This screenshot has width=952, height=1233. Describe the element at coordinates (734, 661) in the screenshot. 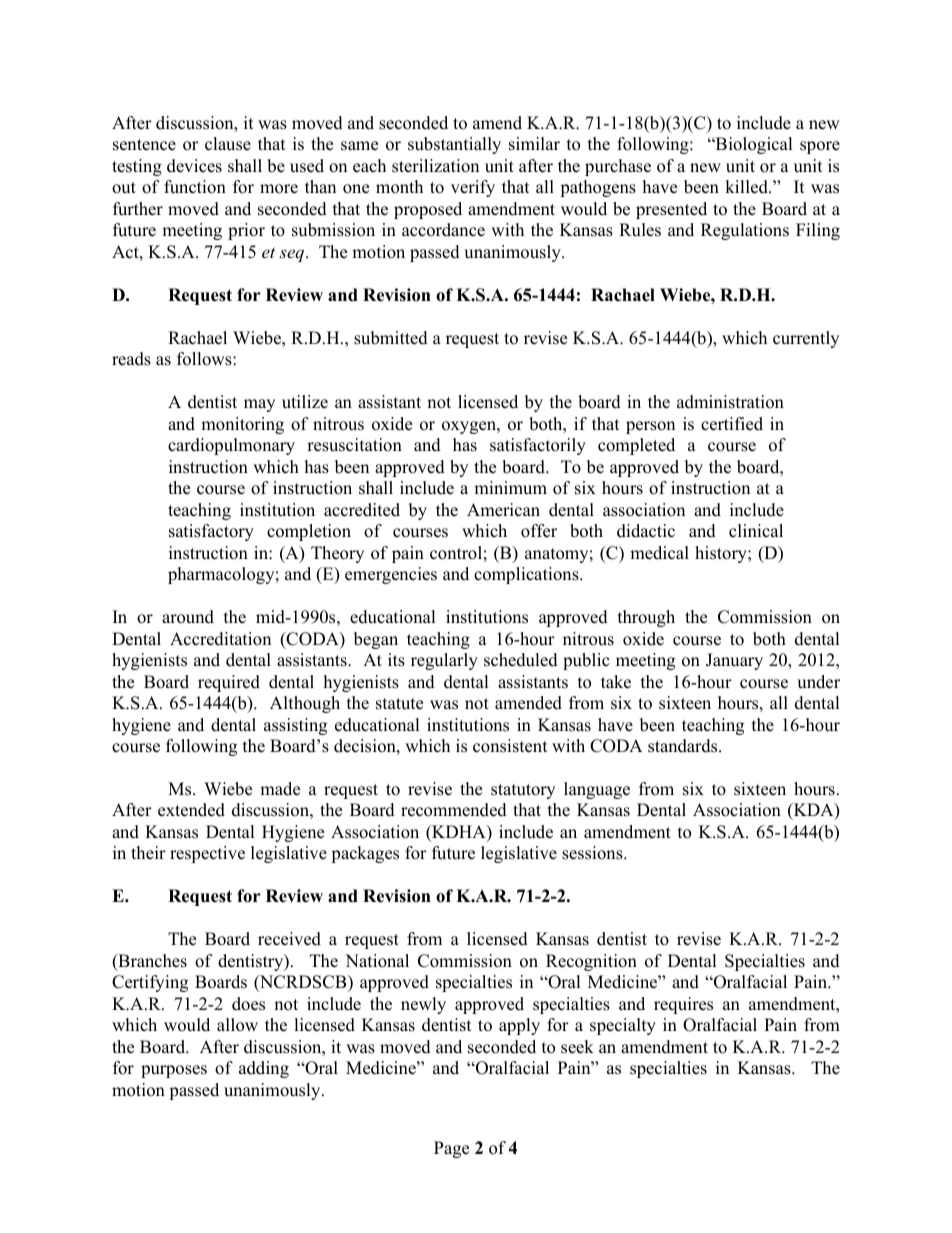

I see `January` at that location.
